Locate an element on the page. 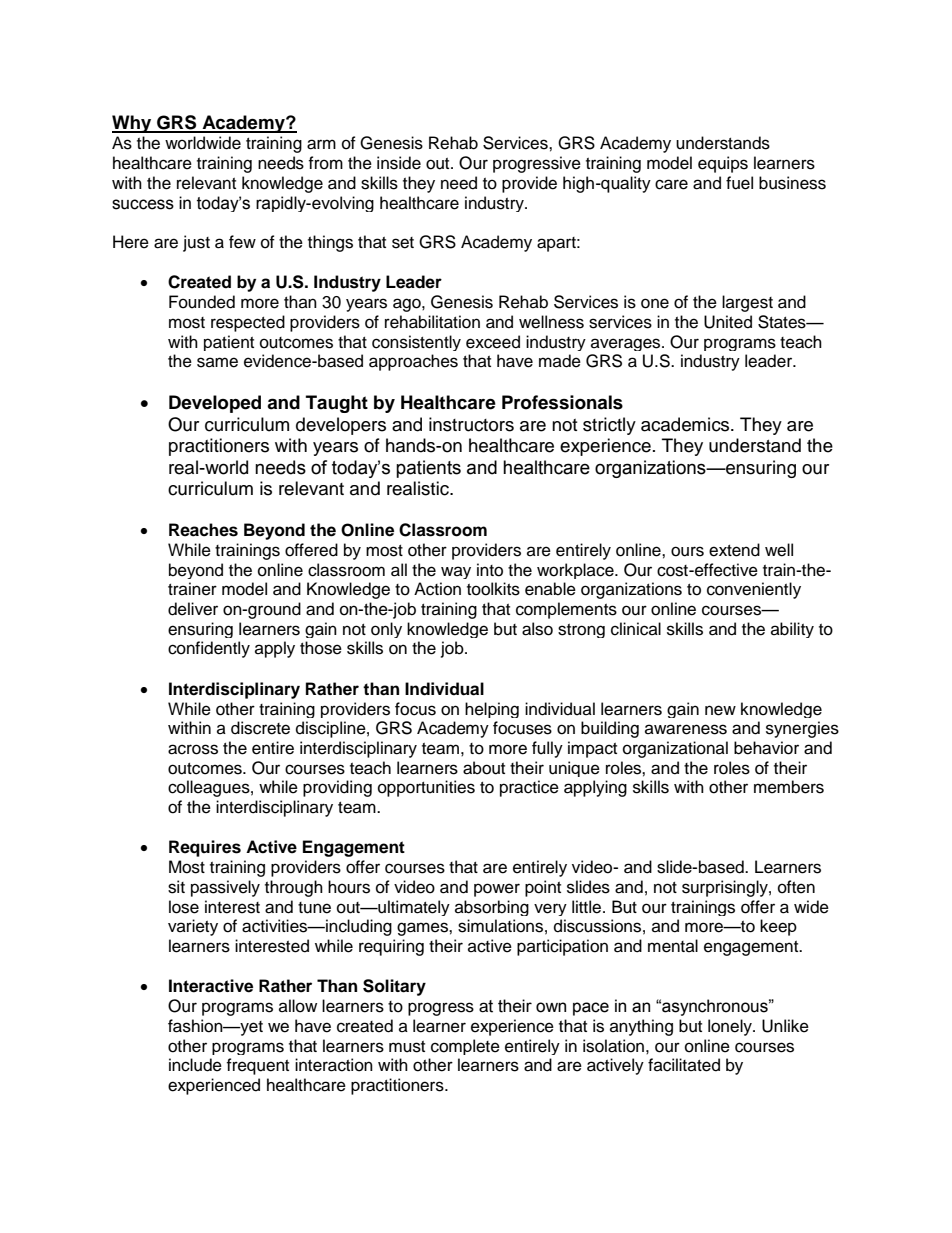  equips is located at coordinates (723, 164).
